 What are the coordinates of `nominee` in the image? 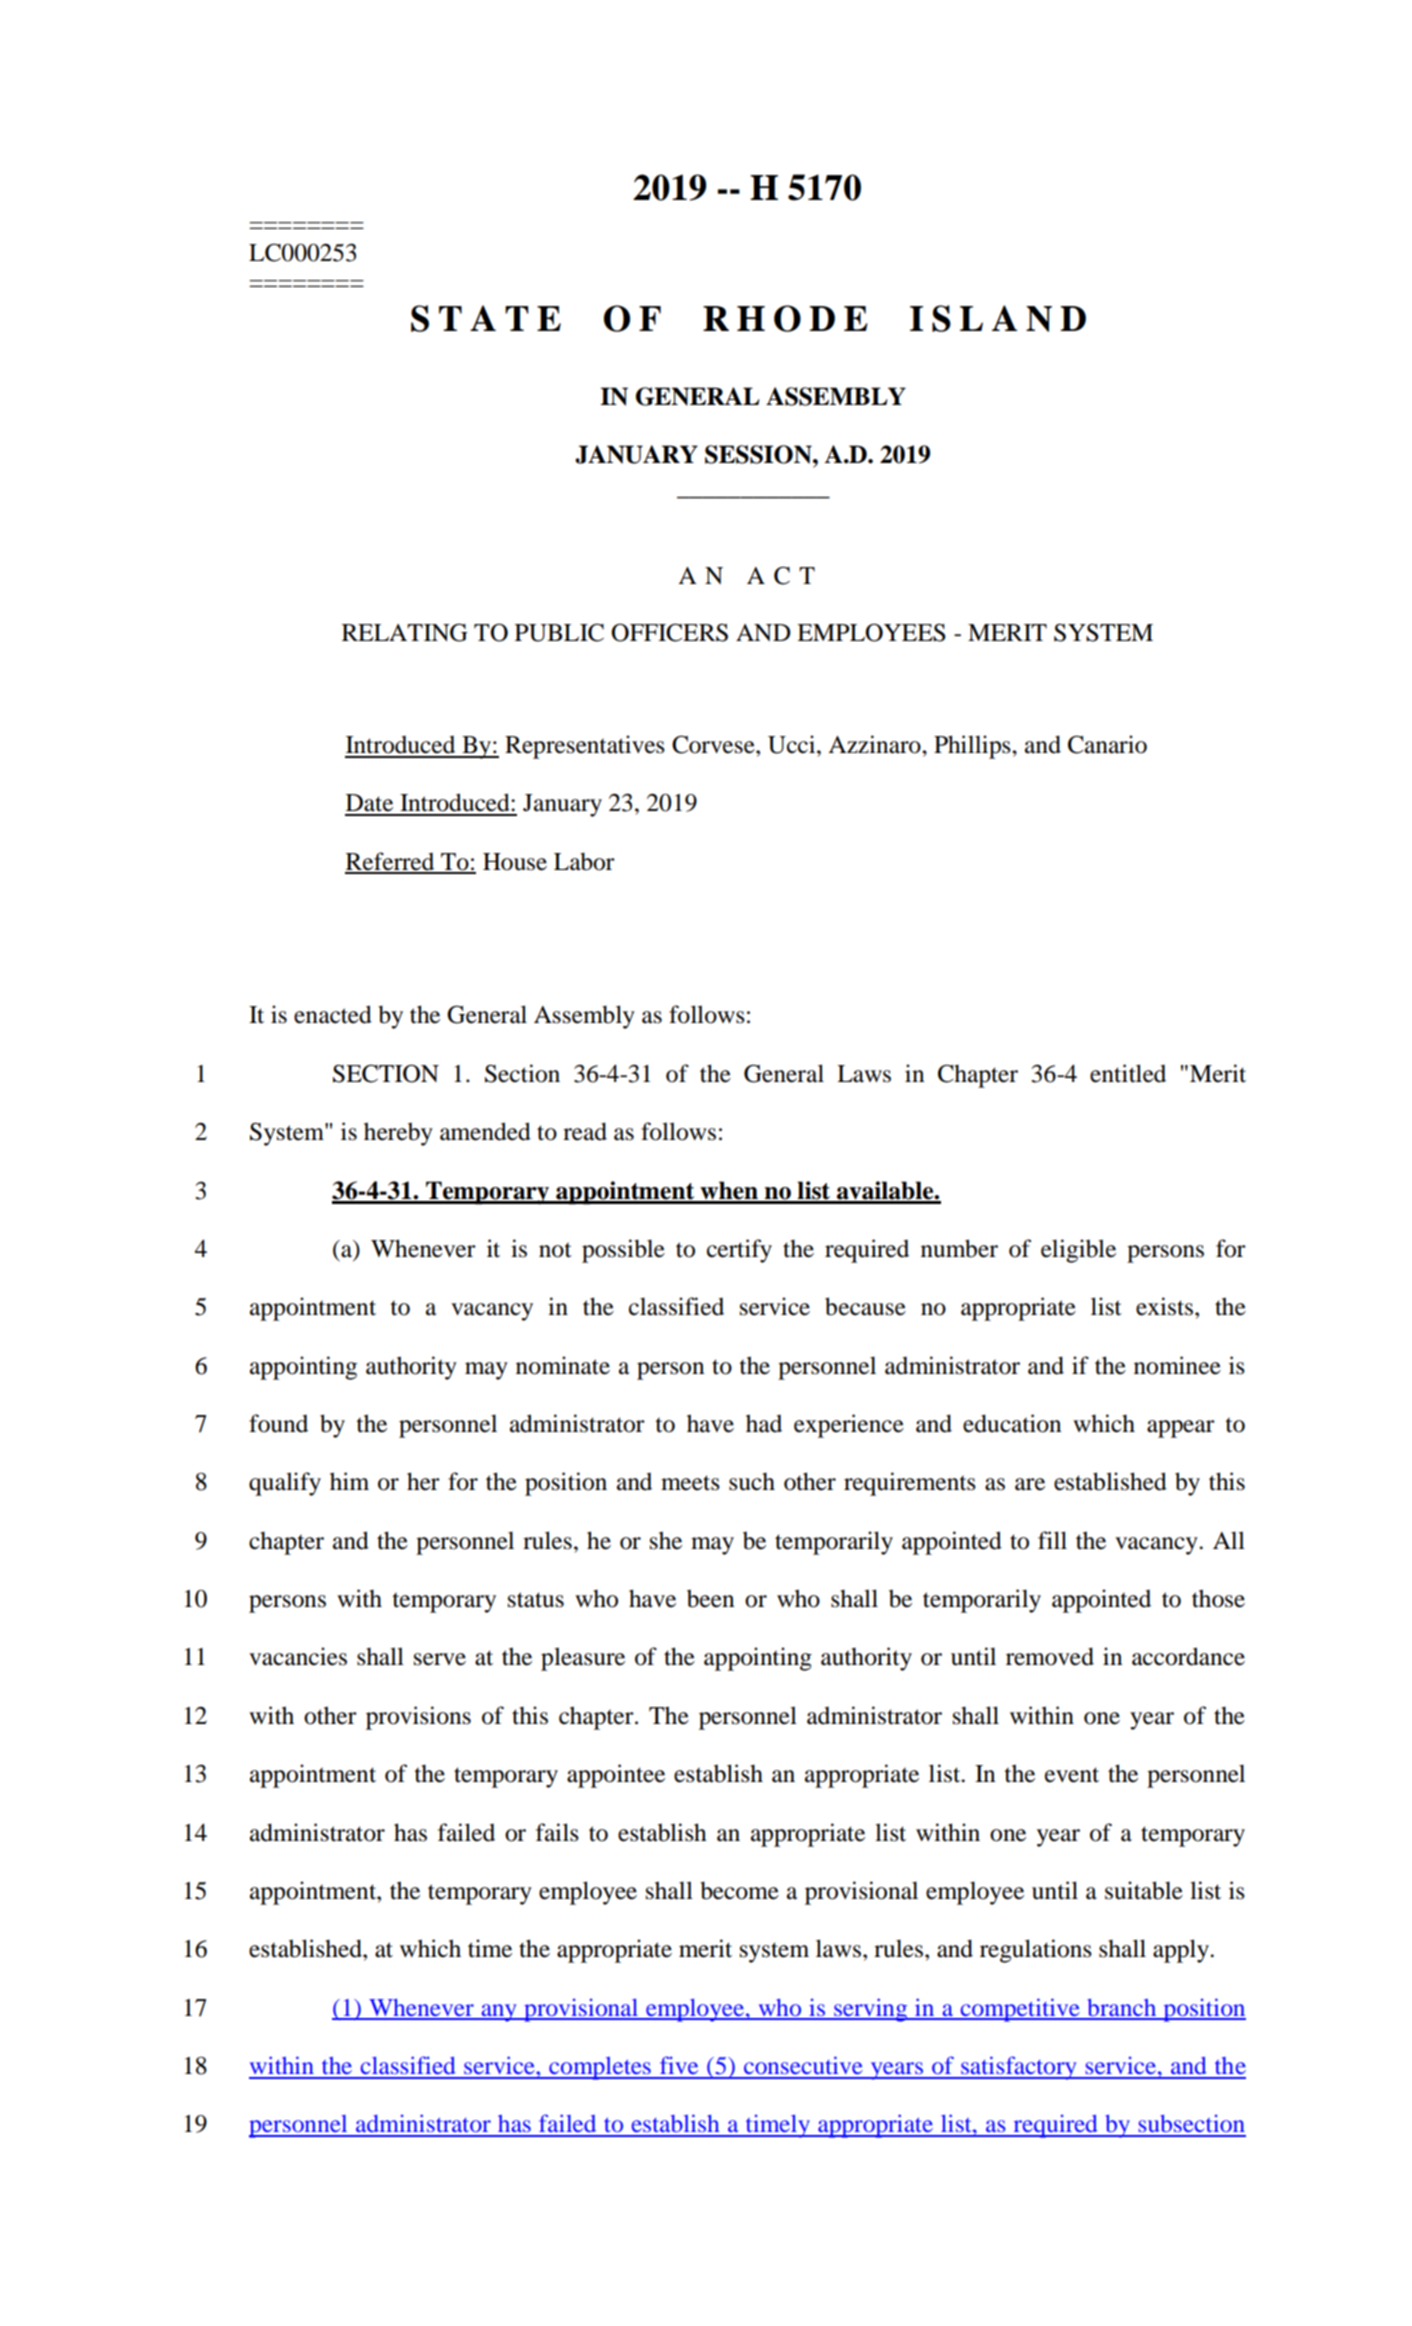 It's located at (1177, 1365).
